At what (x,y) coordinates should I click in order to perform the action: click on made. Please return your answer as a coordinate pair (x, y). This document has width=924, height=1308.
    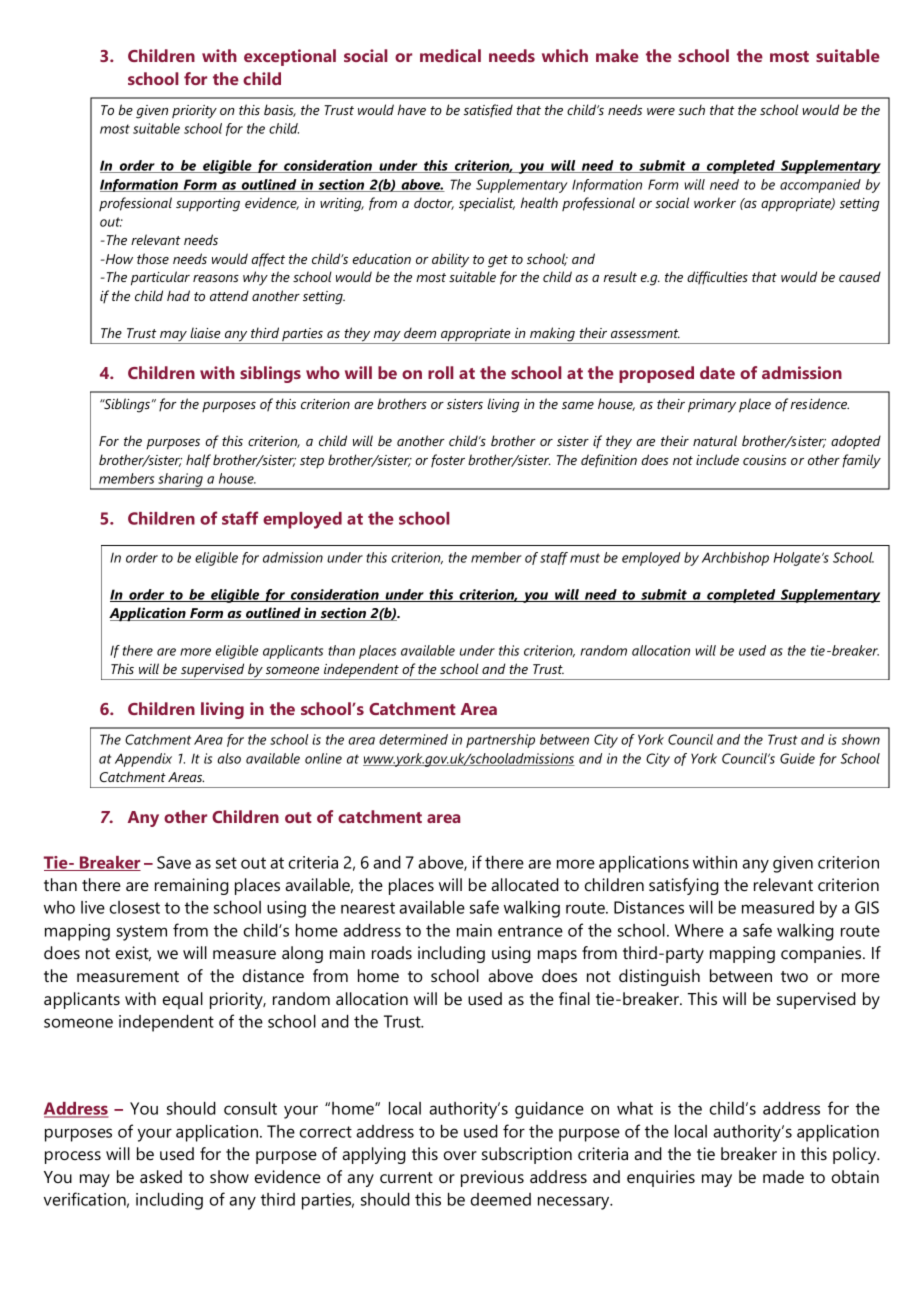
    Looking at the image, I should click on (783, 1176).
